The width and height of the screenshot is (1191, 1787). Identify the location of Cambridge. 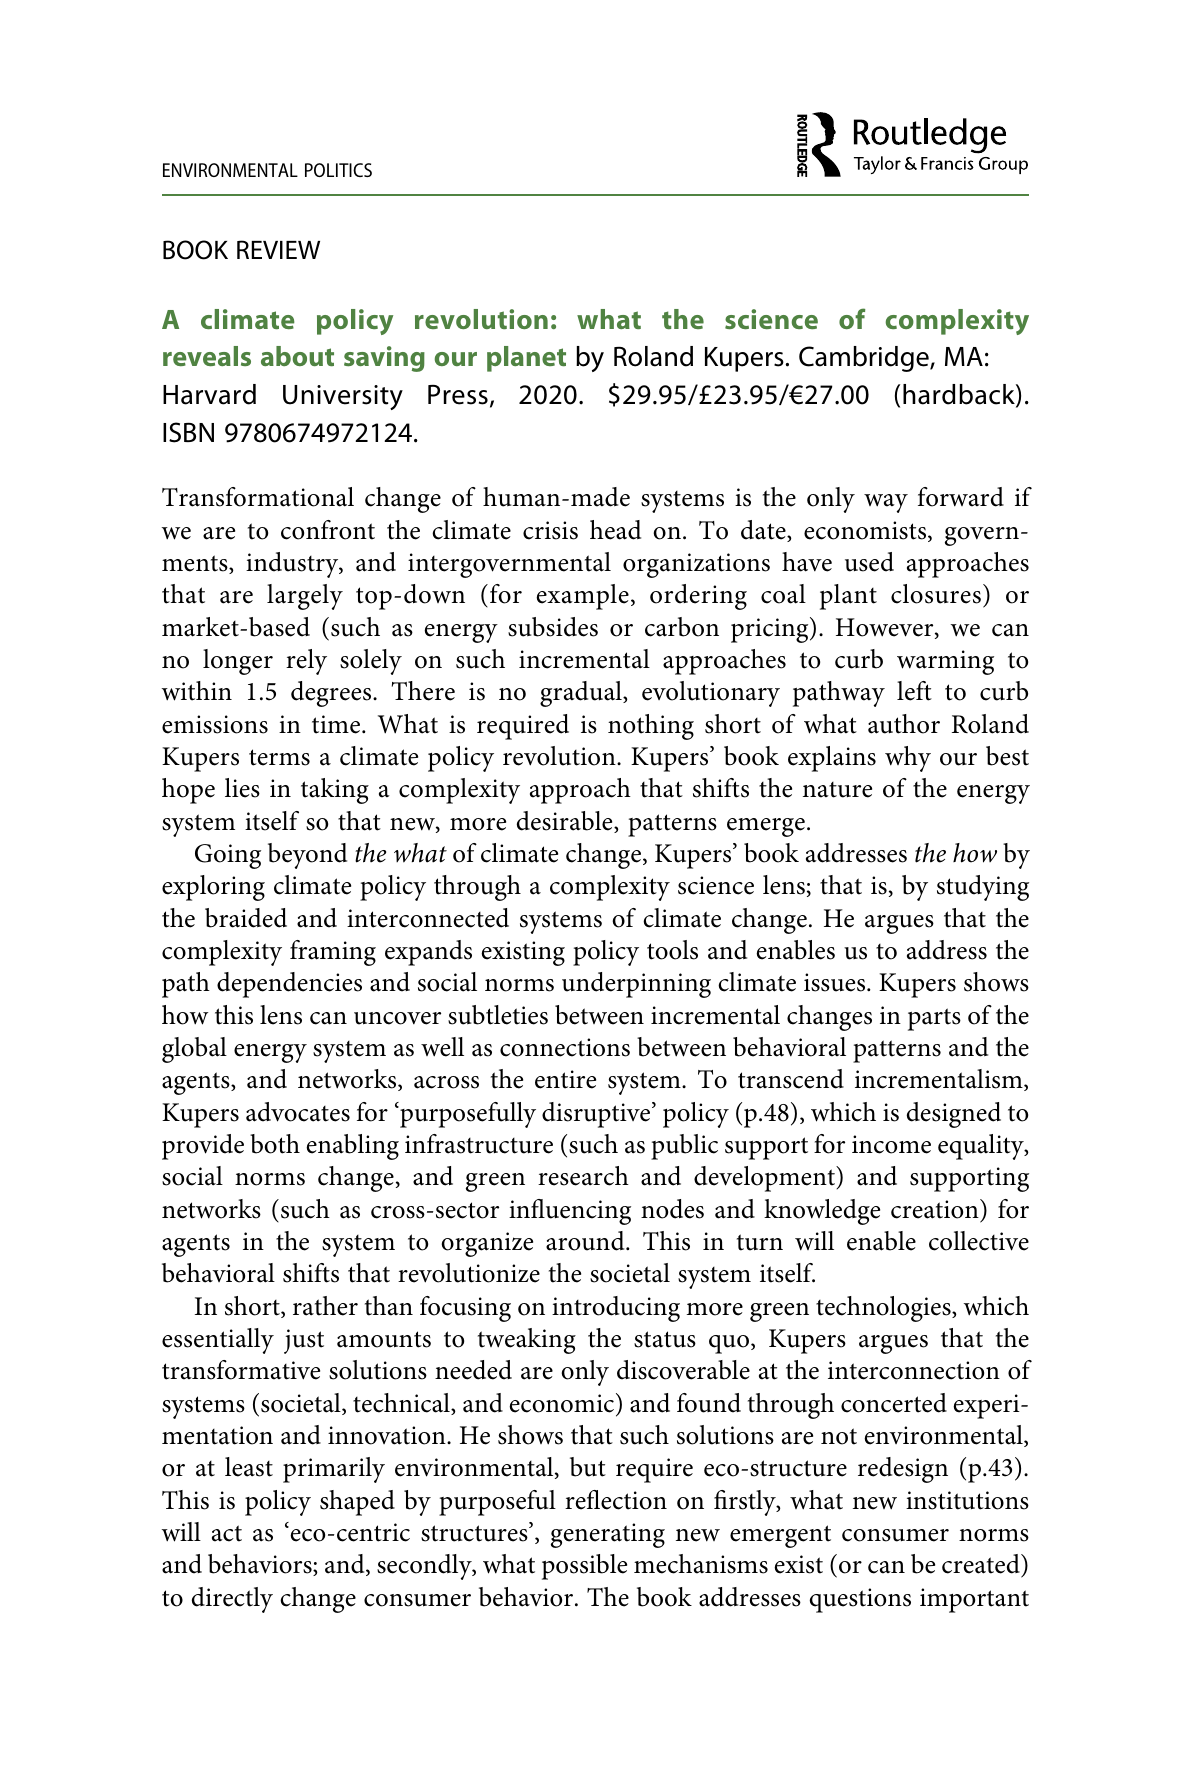
(865, 359).
